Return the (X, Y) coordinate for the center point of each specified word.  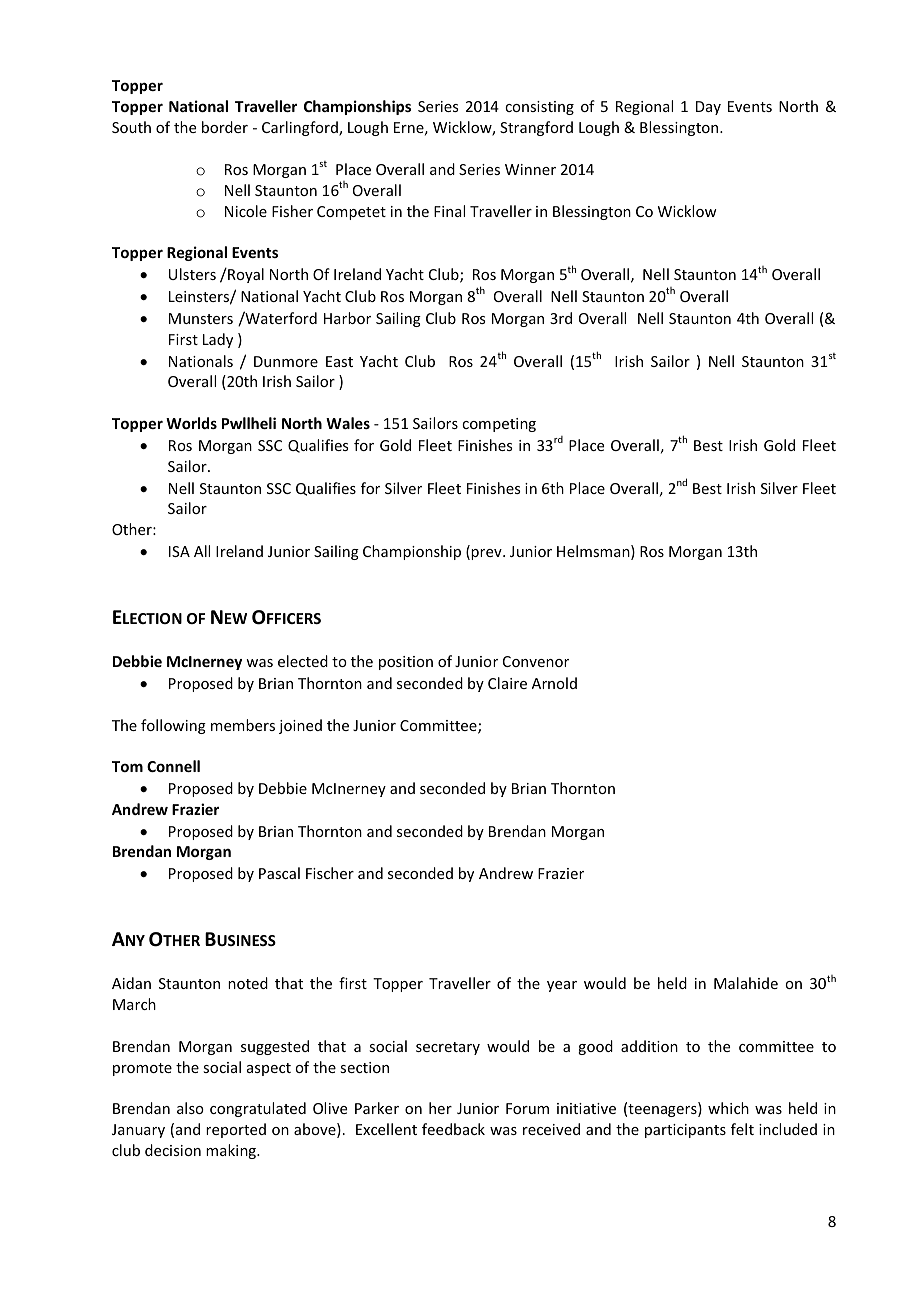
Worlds (191, 423)
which (728, 1108)
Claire (507, 683)
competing (499, 425)
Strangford (536, 128)
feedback (453, 1129)
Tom (127, 766)
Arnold (554, 683)
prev (487, 554)
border (225, 127)
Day (708, 108)
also (190, 1108)
